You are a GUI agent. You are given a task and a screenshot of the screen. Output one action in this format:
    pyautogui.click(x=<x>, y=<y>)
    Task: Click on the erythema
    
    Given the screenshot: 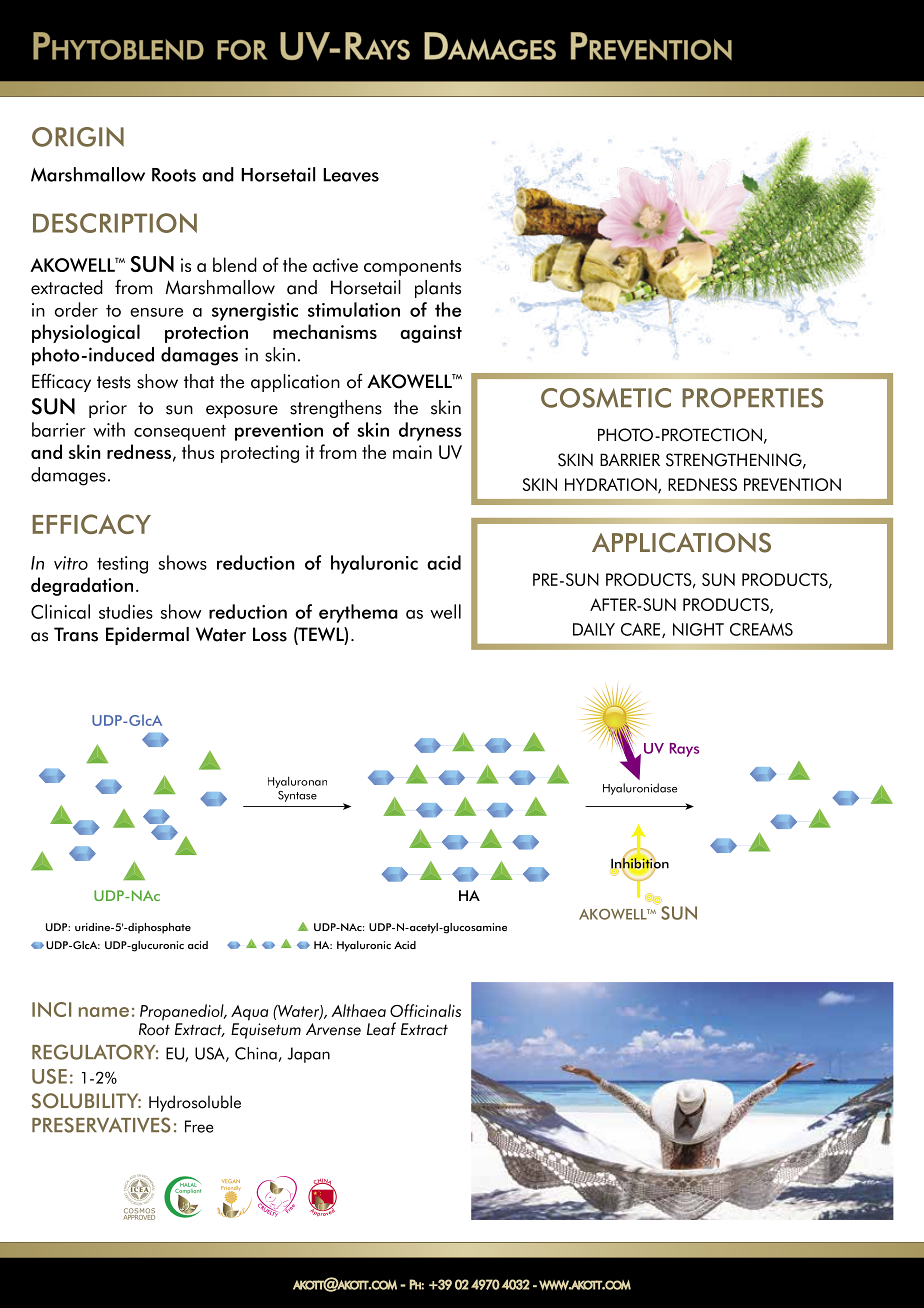 What is the action you would take?
    pyautogui.click(x=358, y=613)
